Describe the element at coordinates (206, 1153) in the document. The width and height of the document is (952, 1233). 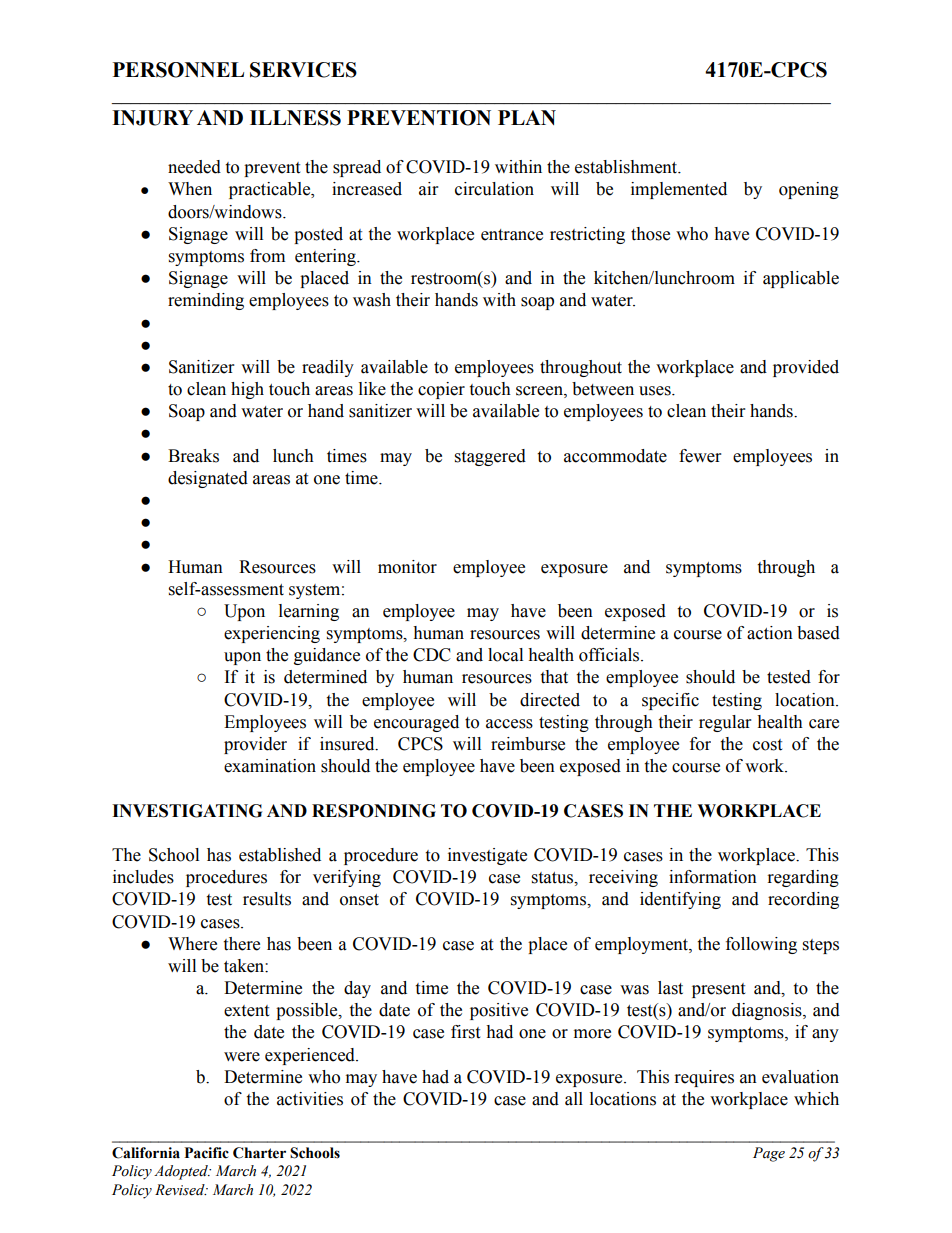
I see `Pacific` at that location.
